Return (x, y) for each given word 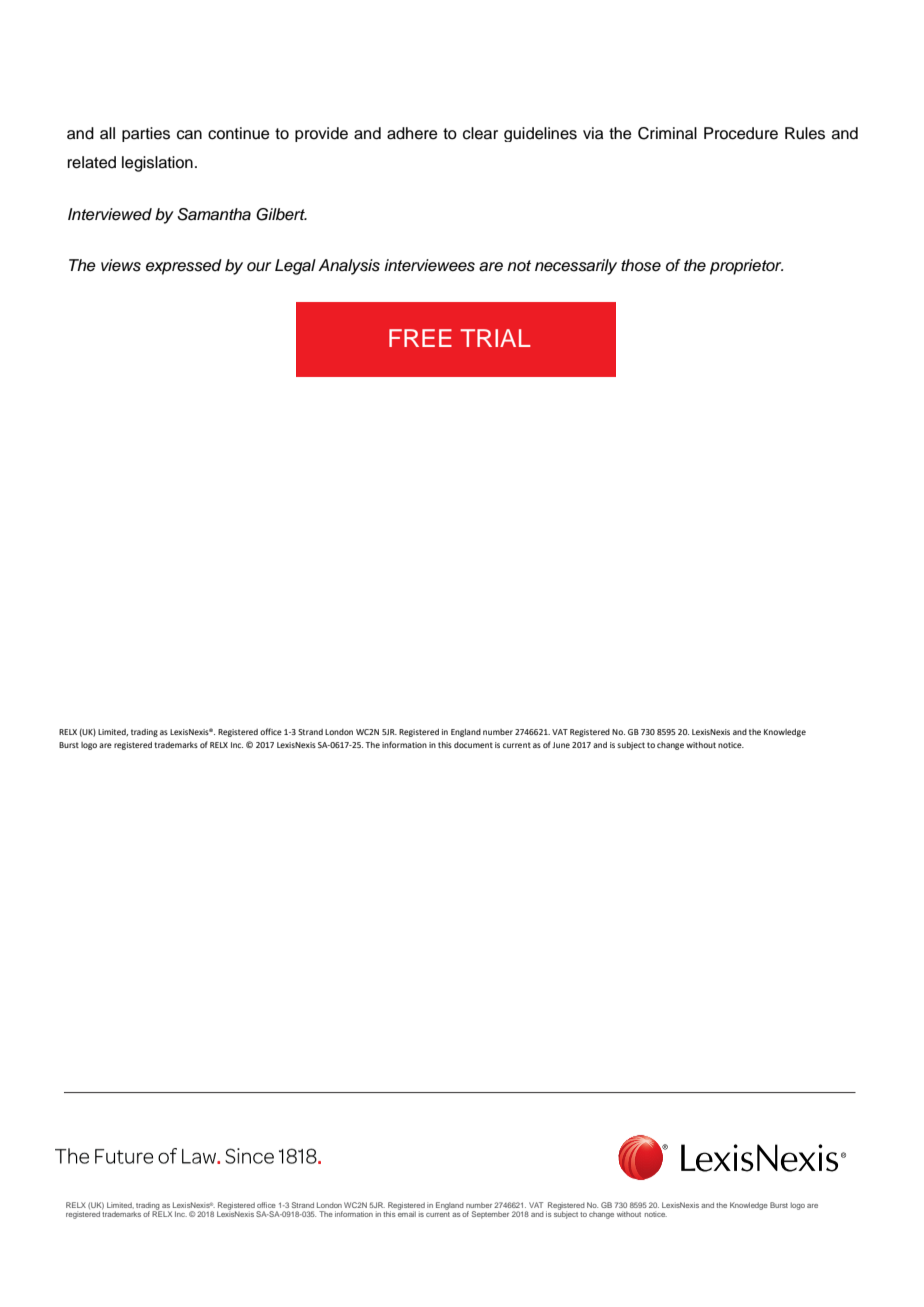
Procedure (741, 133)
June (561, 745)
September (490, 1215)
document (473, 745)
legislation (157, 164)
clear (480, 133)
